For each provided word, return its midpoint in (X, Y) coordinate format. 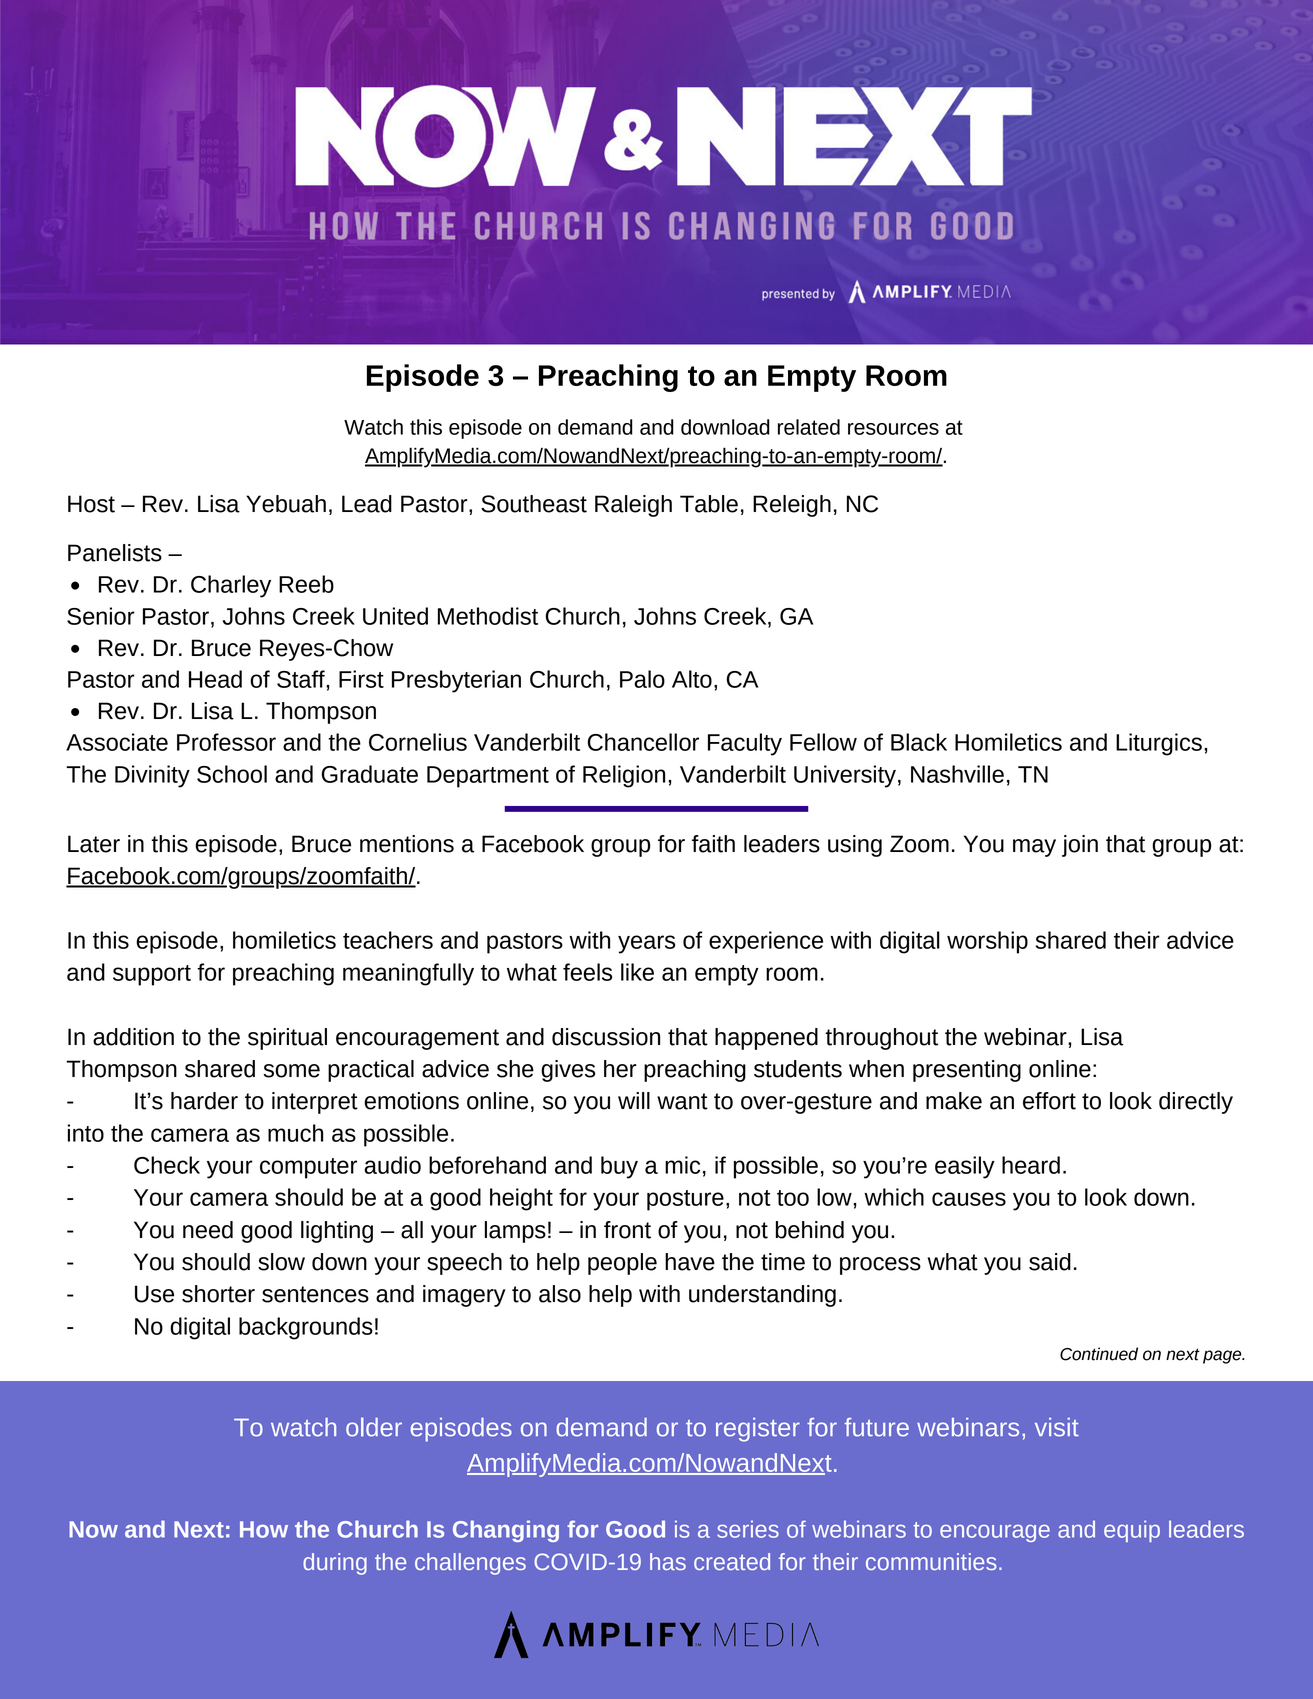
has (668, 1561)
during (335, 1564)
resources (893, 429)
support (152, 975)
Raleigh (633, 506)
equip (1132, 1531)
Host (91, 504)
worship (987, 942)
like (637, 972)
